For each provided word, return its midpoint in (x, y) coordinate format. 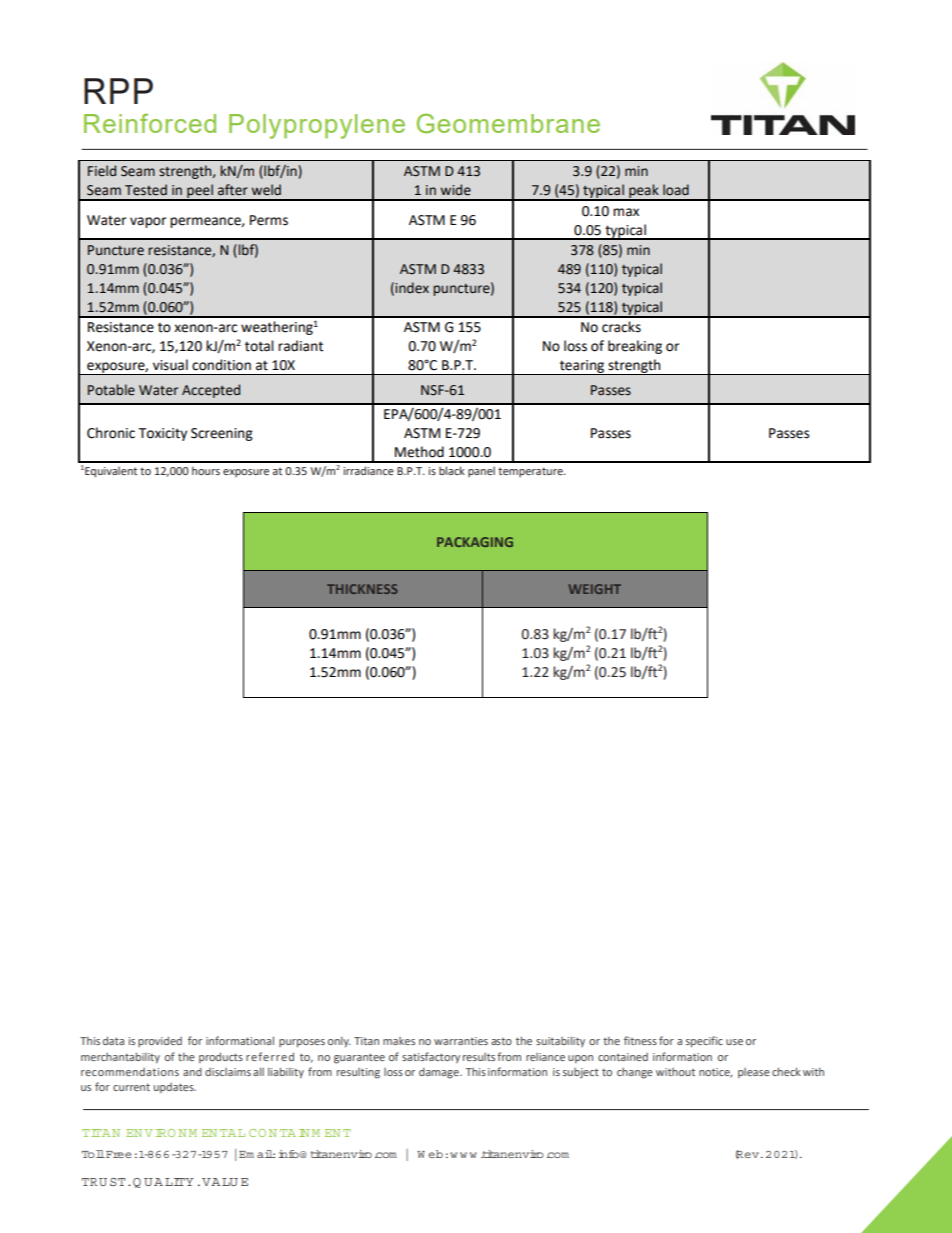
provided (160, 1041)
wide (456, 190)
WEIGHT (595, 589)
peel (200, 192)
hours (206, 470)
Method (419, 452)
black (452, 470)
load (676, 190)
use (734, 1042)
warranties (461, 1041)
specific (704, 1042)
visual (170, 365)
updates (175, 1088)
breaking (635, 347)
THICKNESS (362, 589)
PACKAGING (475, 542)
